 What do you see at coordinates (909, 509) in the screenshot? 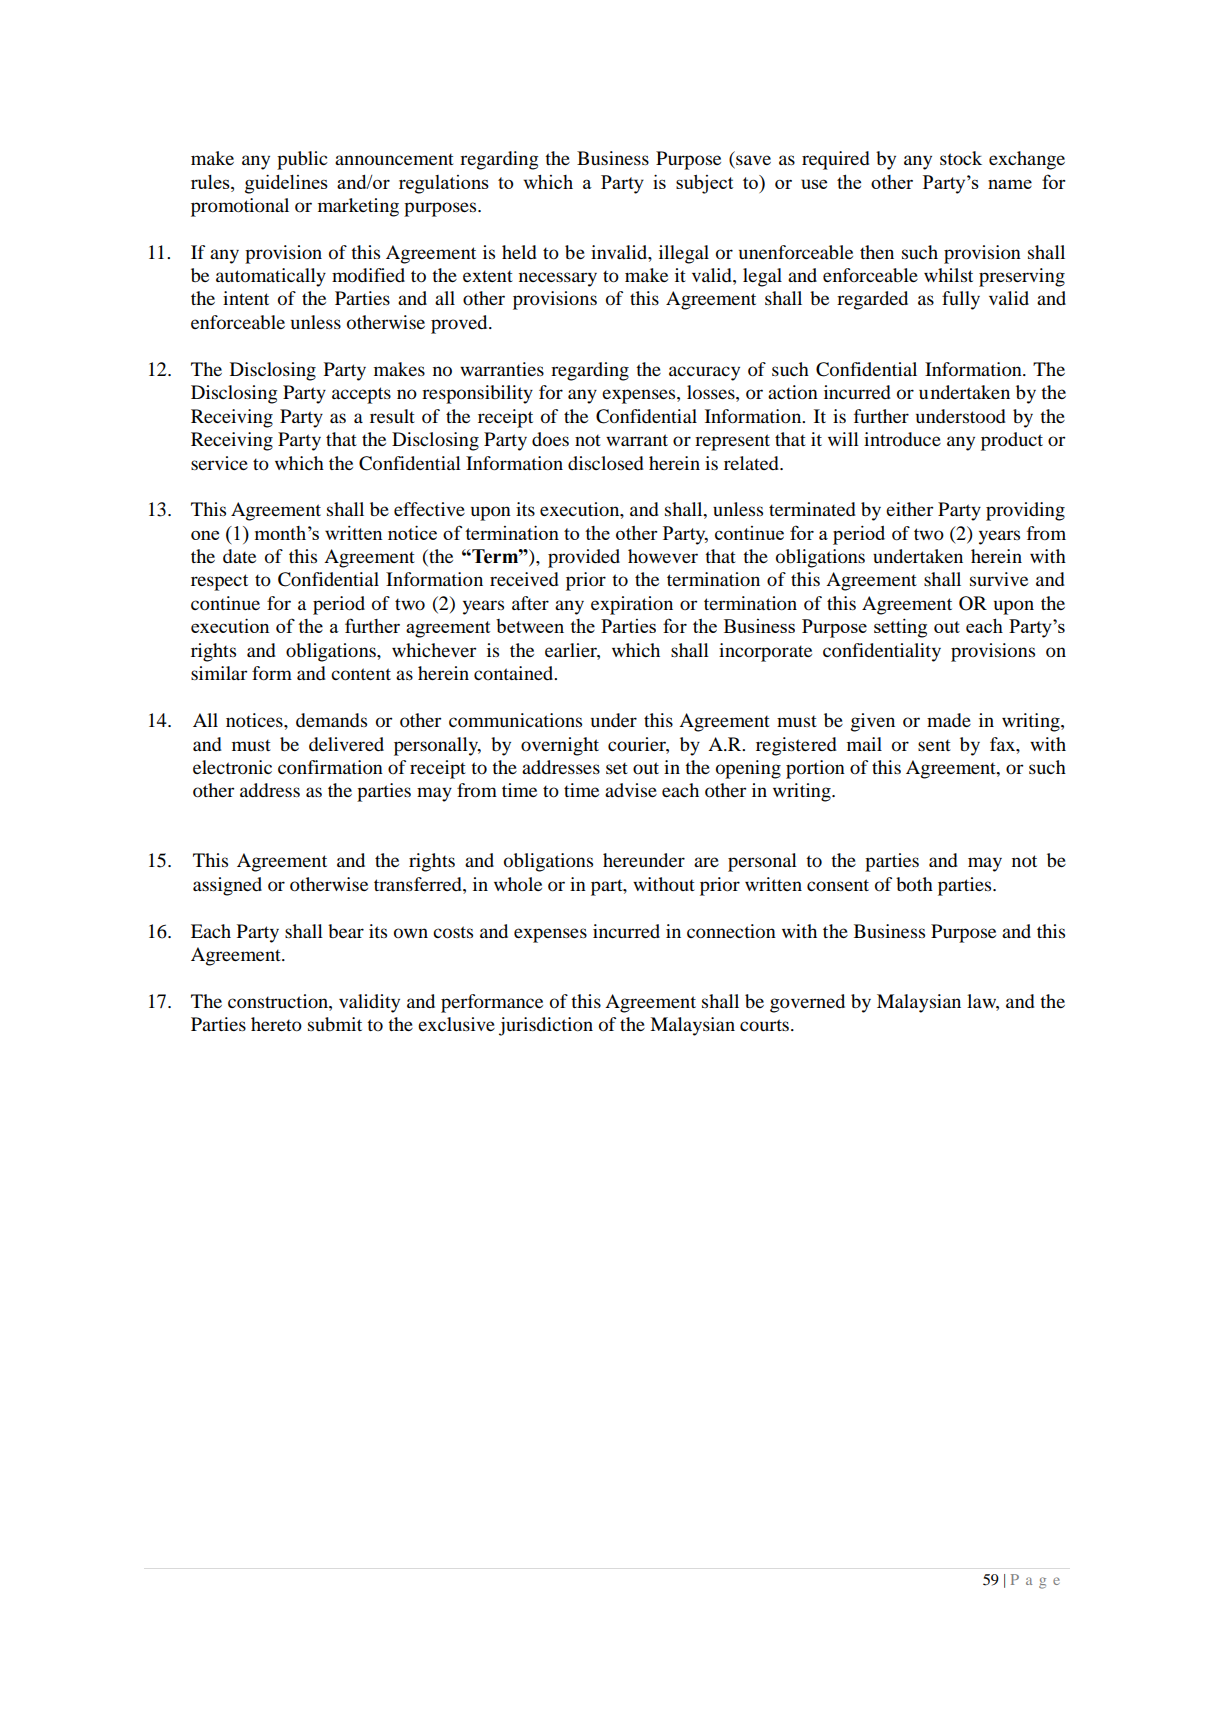
I see `either` at bounding box center [909, 509].
